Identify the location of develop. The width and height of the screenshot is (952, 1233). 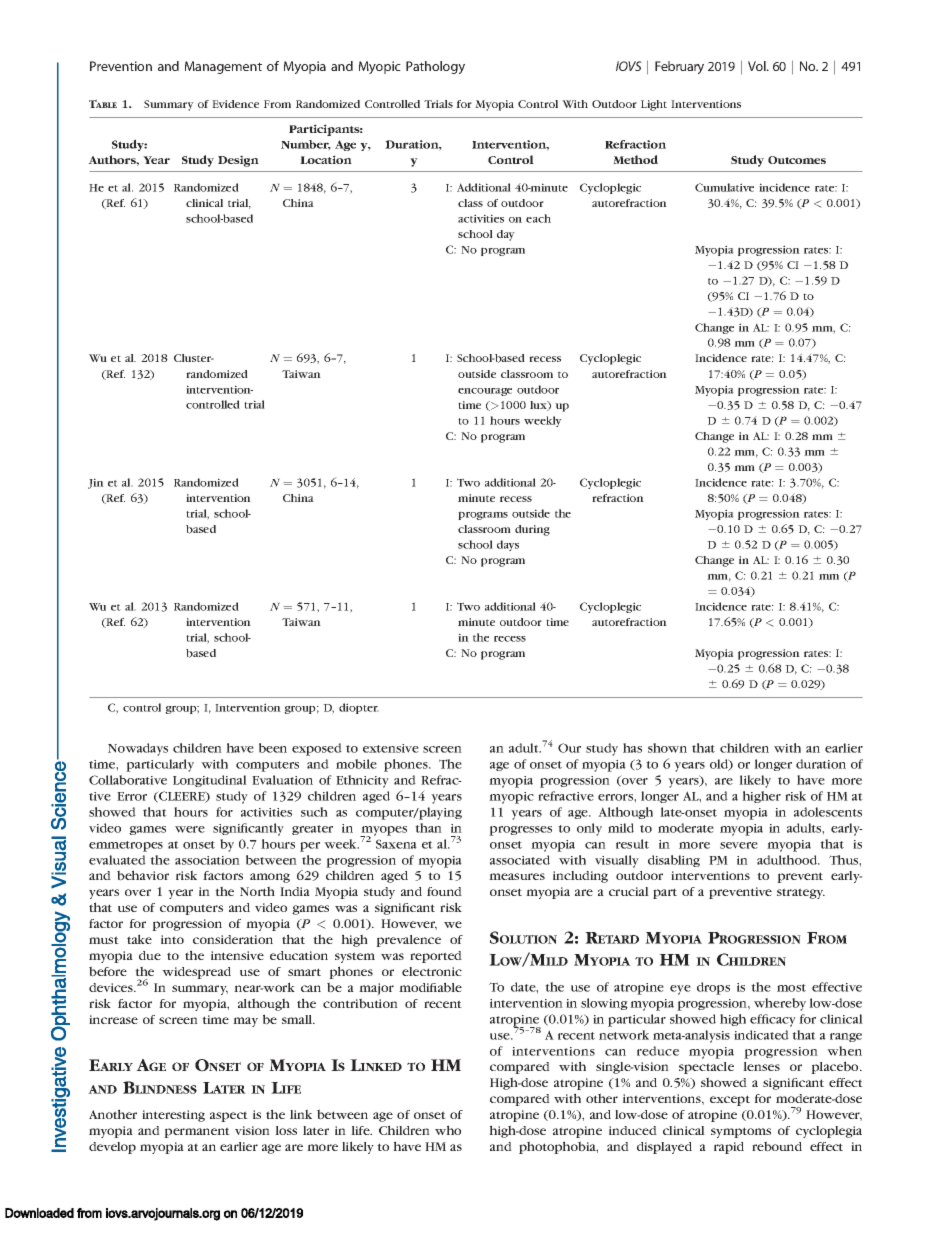
(112, 1148).
